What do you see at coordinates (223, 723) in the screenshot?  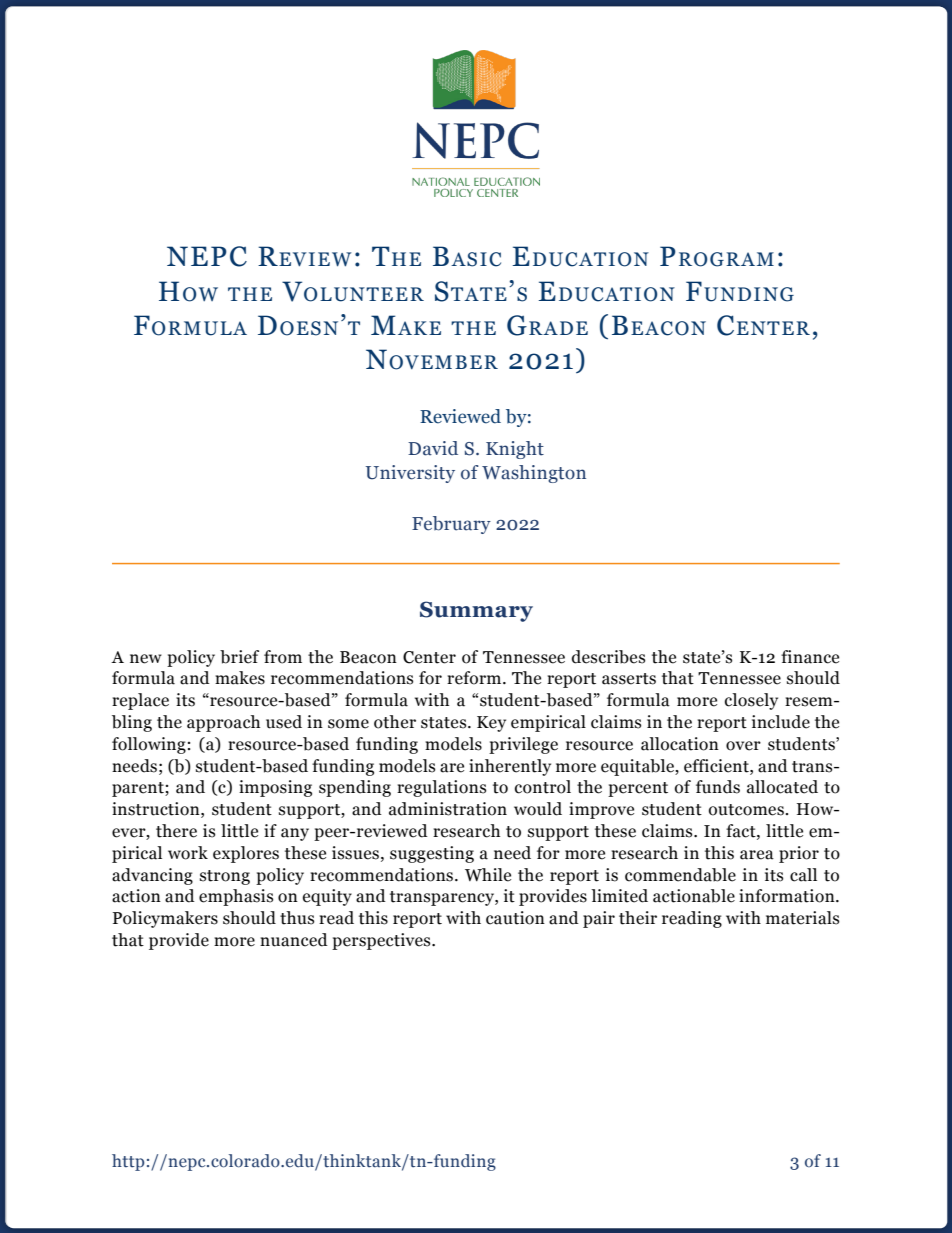 I see `approach` at bounding box center [223, 723].
